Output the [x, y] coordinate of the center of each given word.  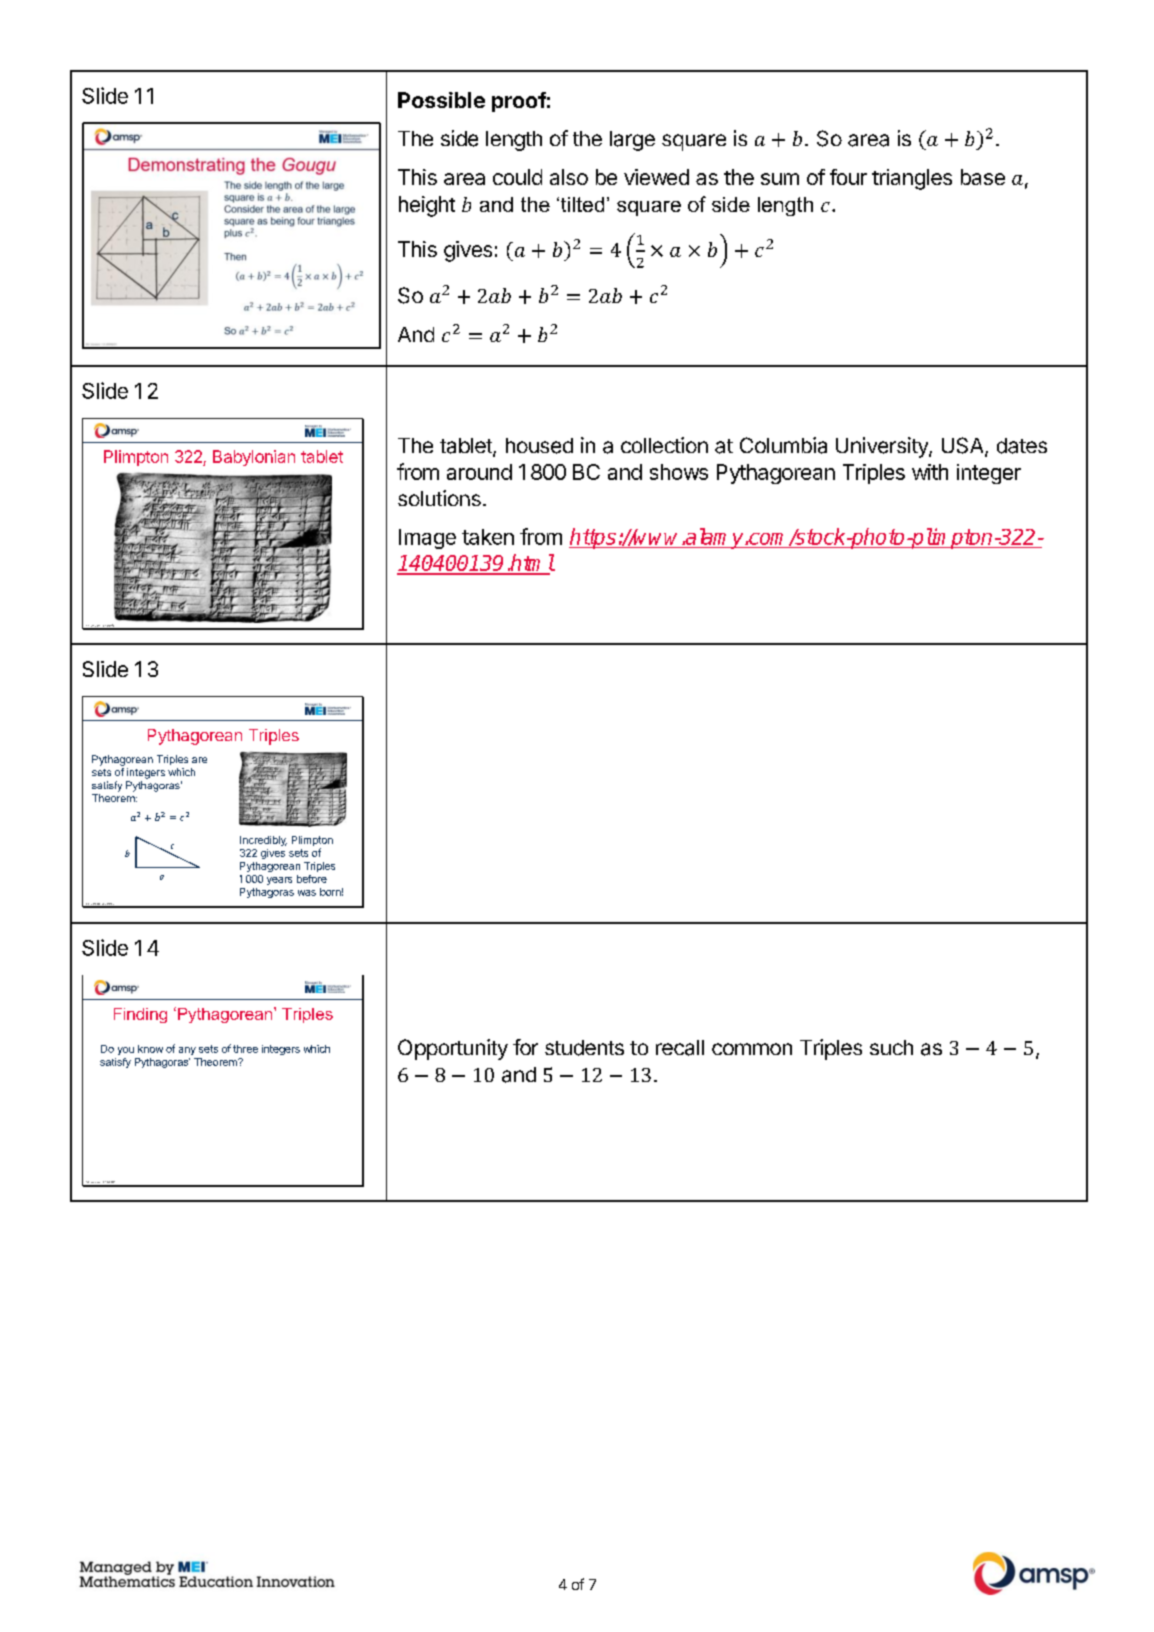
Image [427, 539]
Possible [441, 100]
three [245, 1049]
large [632, 141]
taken [488, 537]
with [930, 472]
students [584, 1048]
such [891, 1047]
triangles [912, 179]
